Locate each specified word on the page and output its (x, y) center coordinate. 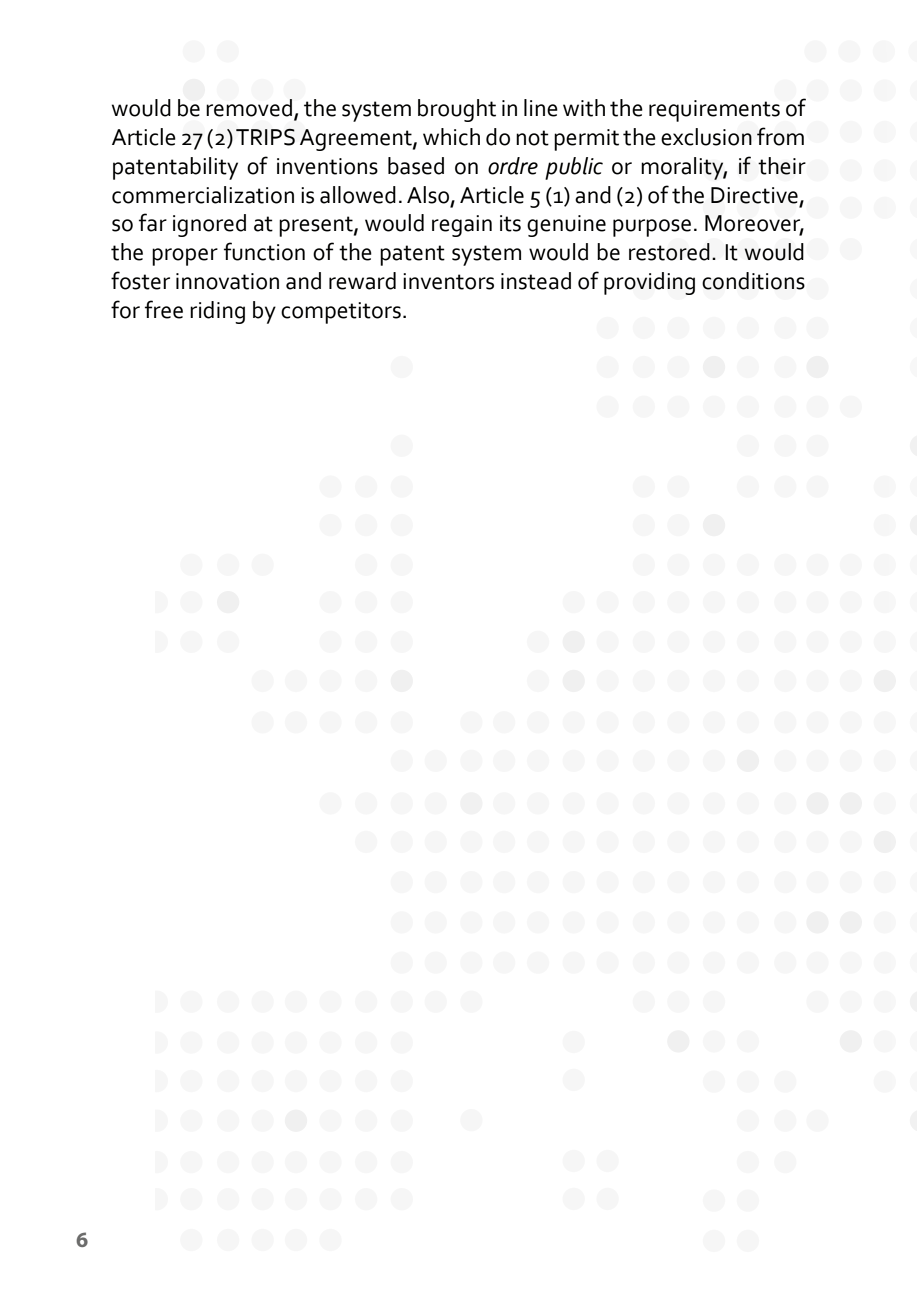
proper (185, 257)
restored (669, 252)
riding (217, 312)
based (416, 166)
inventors (448, 281)
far (153, 222)
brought (457, 110)
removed (250, 109)
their (782, 166)
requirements (714, 111)
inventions (327, 166)
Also (429, 195)
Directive (754, 195)
